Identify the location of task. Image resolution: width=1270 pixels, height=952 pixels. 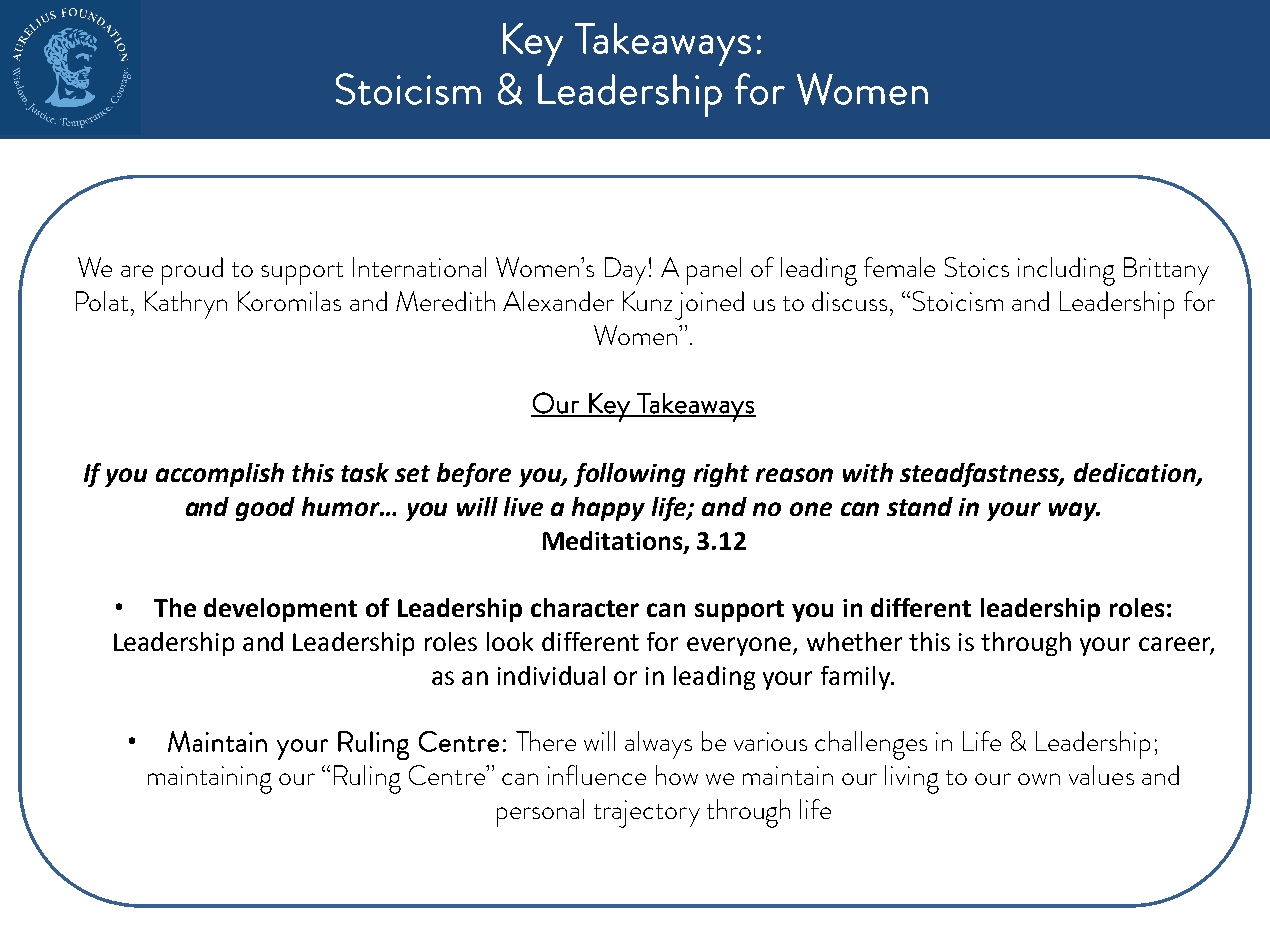
(365, 472).
